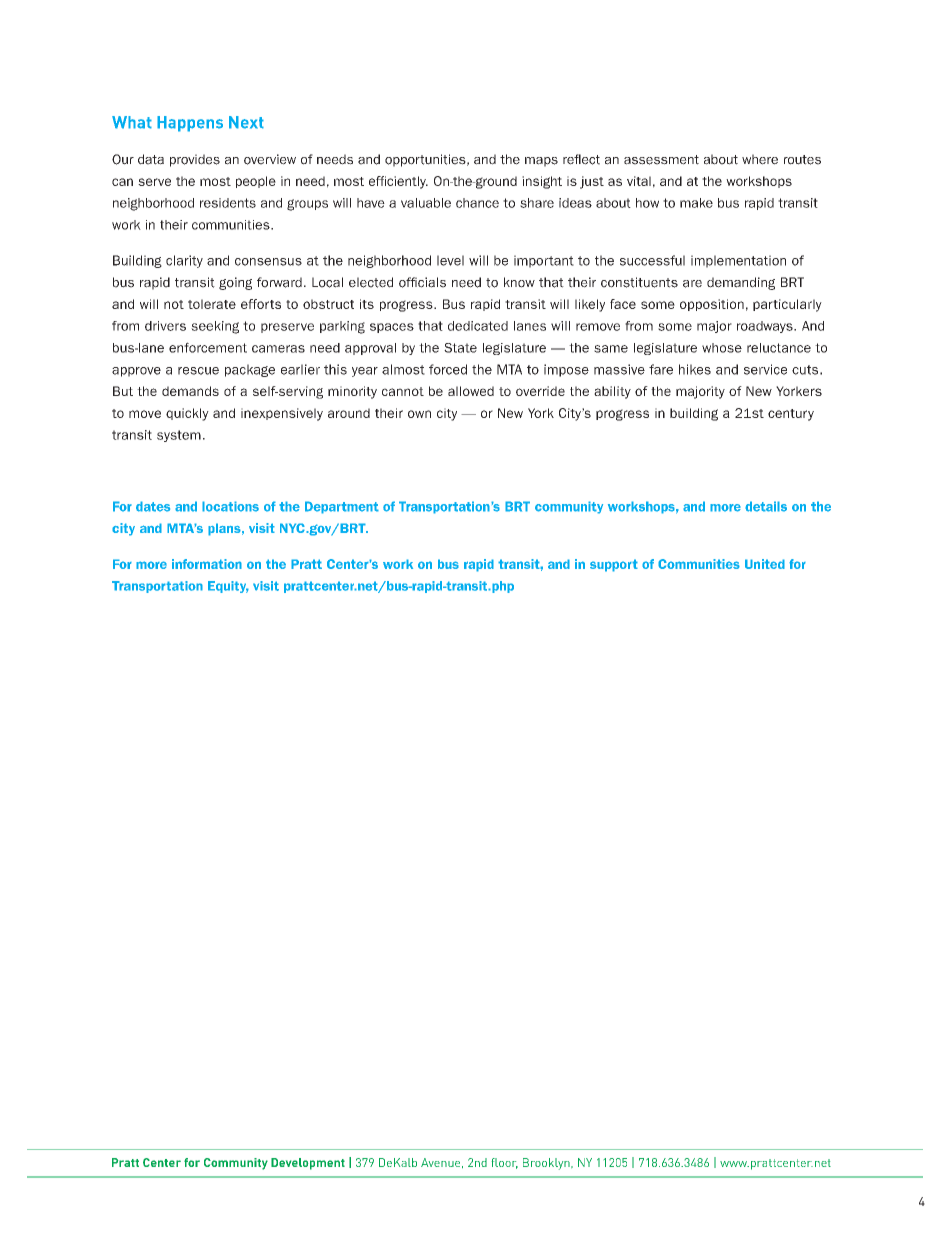 This screenshot has width=952, height=1233. What do you see at coordinates (442, 1163) in the screenshot?
I see `Avenue` at bounding box center [442, 1163].
